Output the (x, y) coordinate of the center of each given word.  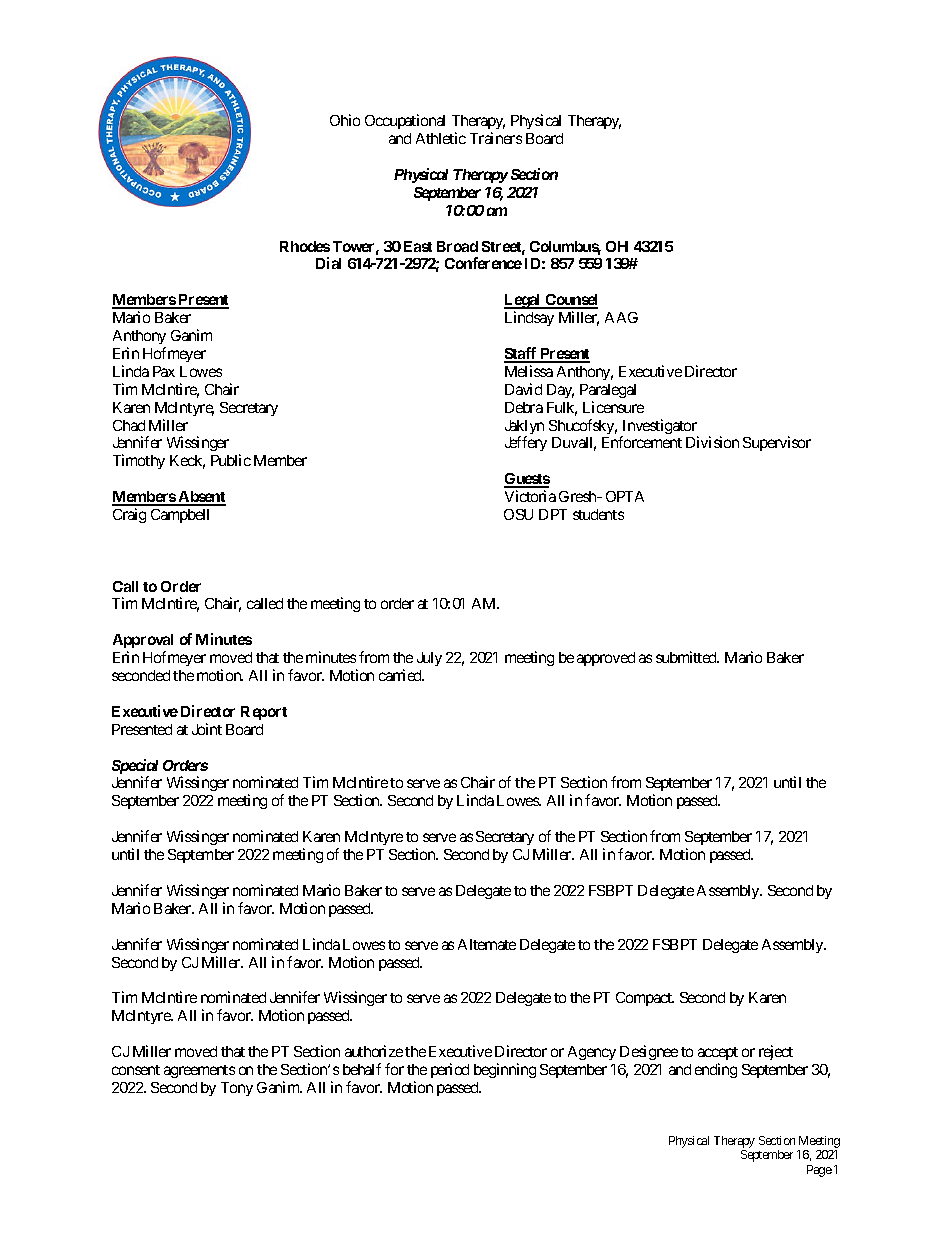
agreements (199, 1071)
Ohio (345, 120)
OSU (518, 514)
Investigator (659, 428)
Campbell (180, 516)
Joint (207, 729)
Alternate (487, 944)
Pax (164, 371)
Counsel (570, 301)
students (598, 514)
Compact (645, 999)
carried (401, 675)
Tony (237, 1089)
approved (606, 659)
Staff (521, 354)
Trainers (496, 138)
